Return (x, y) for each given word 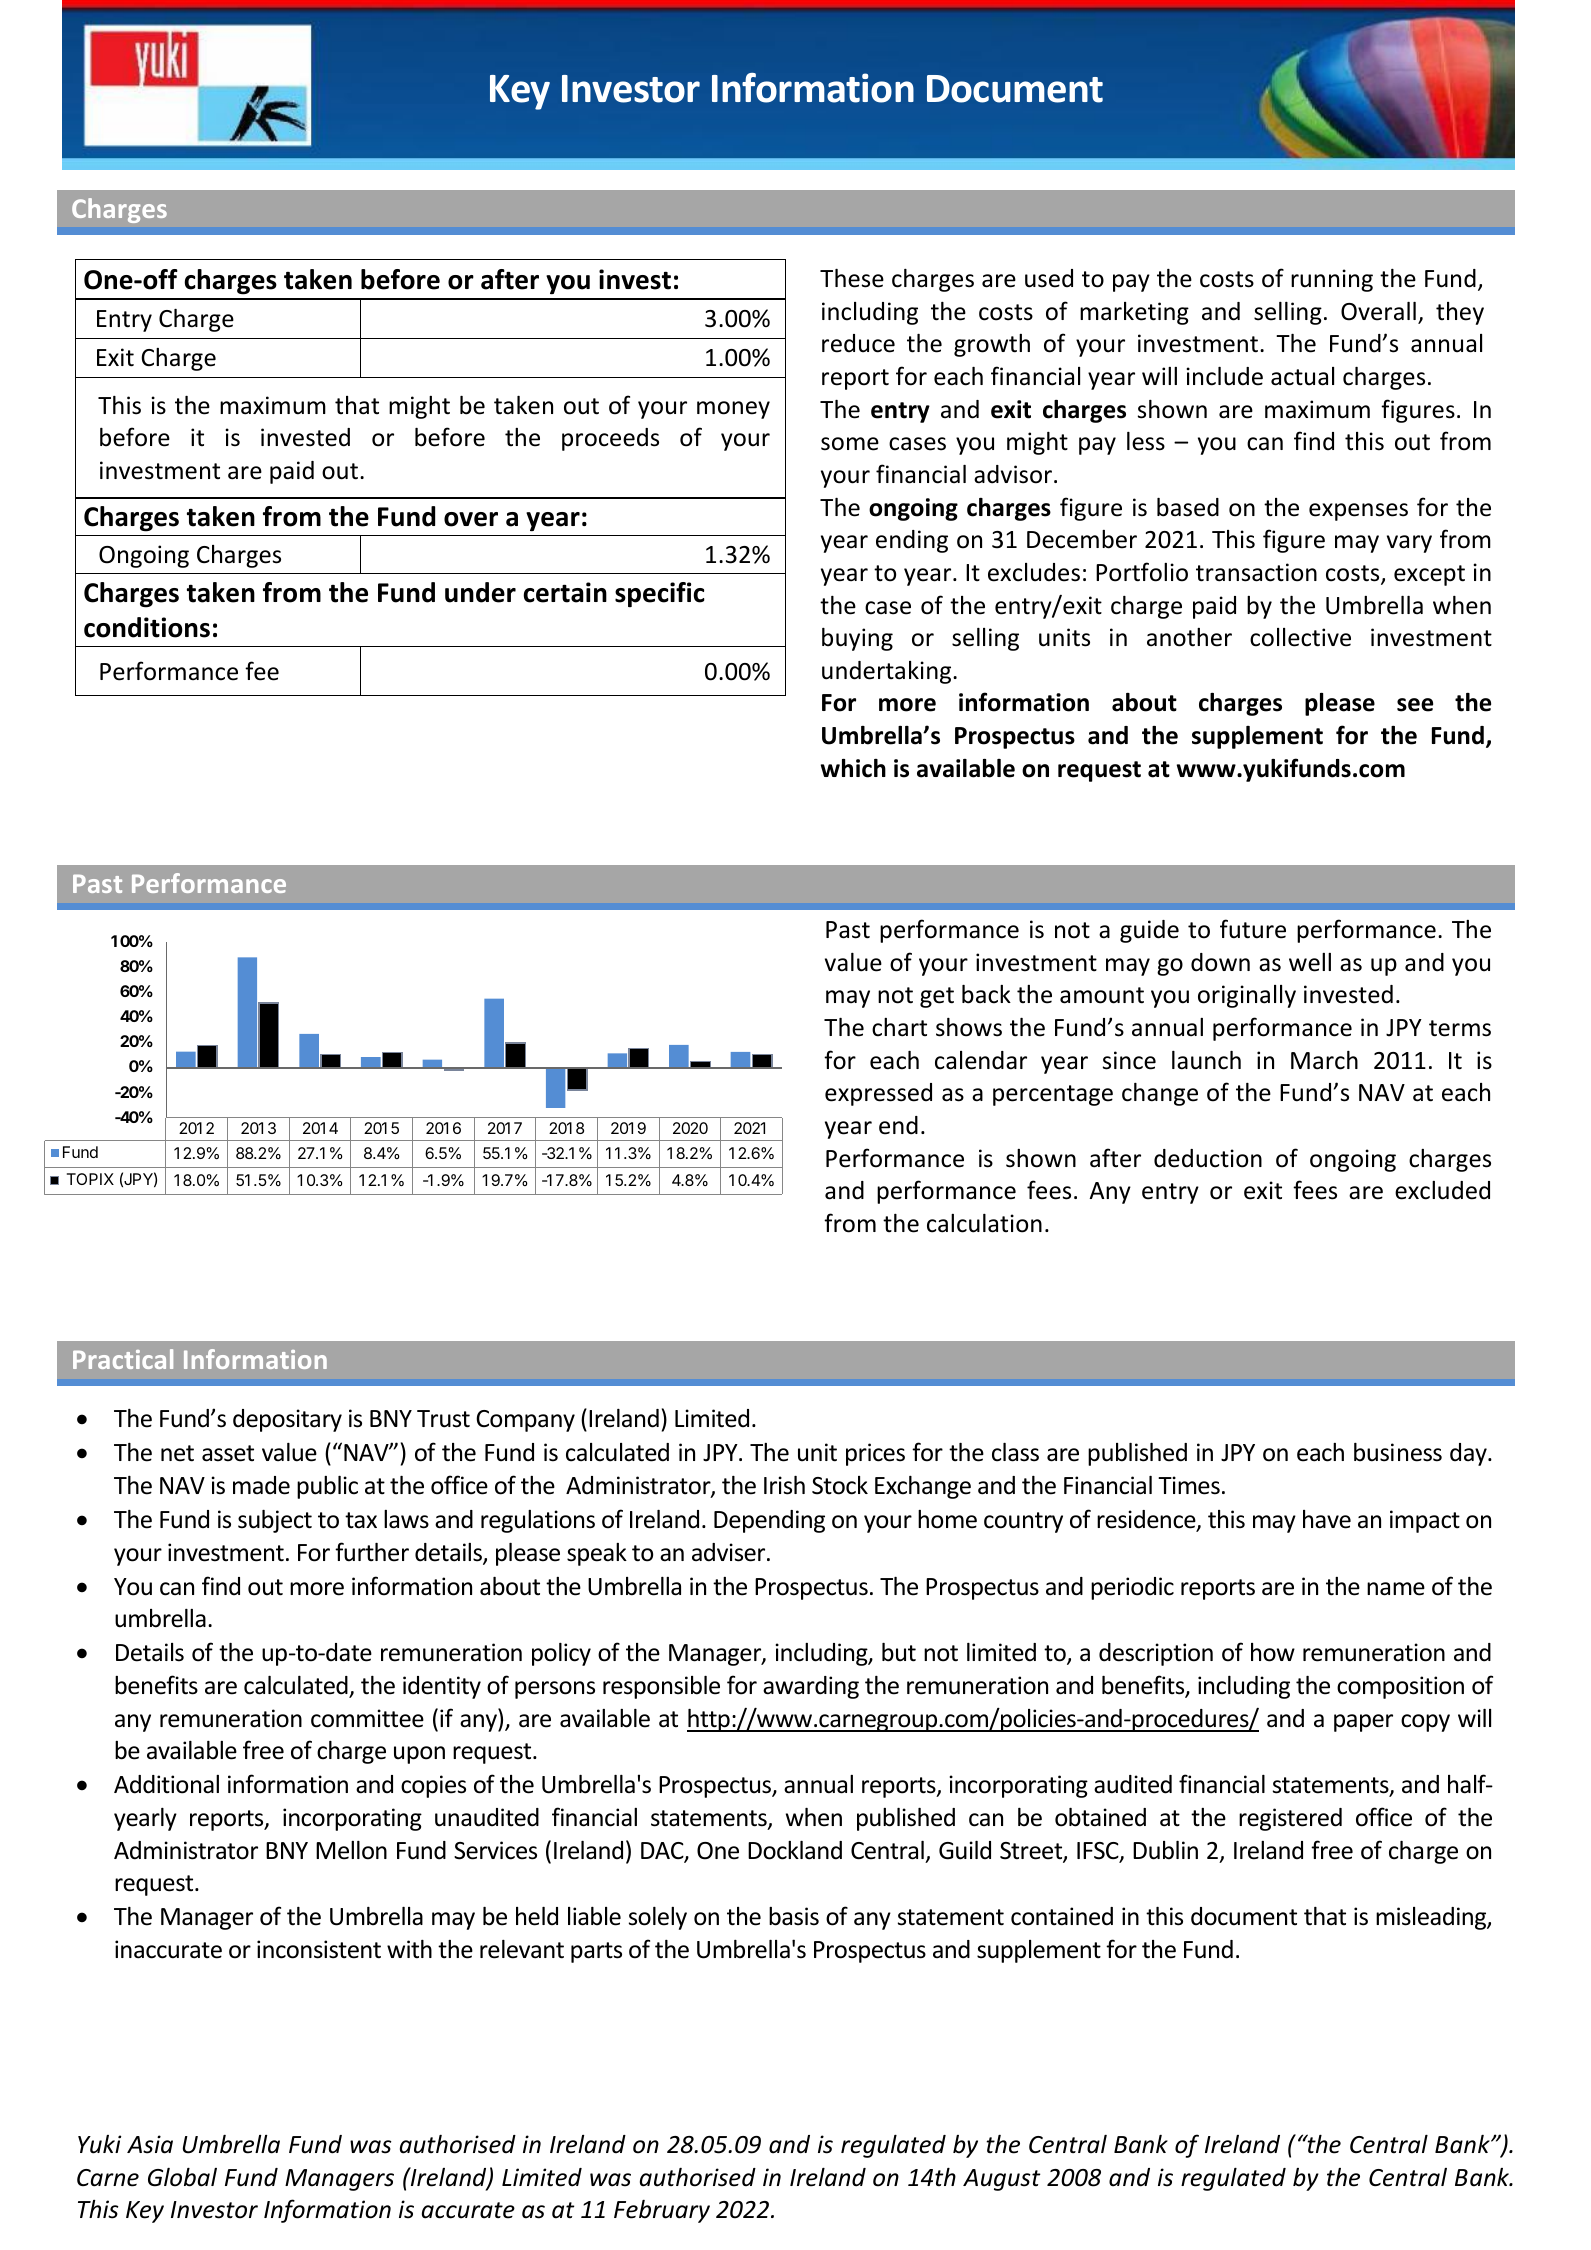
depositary (287, 1420)
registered (1290, 1819)
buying (857, 639)
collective (1300, 637)
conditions (147, 627)
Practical (123, 1359)
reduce (858, 343)
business (1398, 1452)
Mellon (351, 1850)
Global (182, 2177)
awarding (811, 1687)
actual (1302, 376)
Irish (784, 1485)
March (1324, 1060)
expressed (878, 1094)
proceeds (610, 439)
